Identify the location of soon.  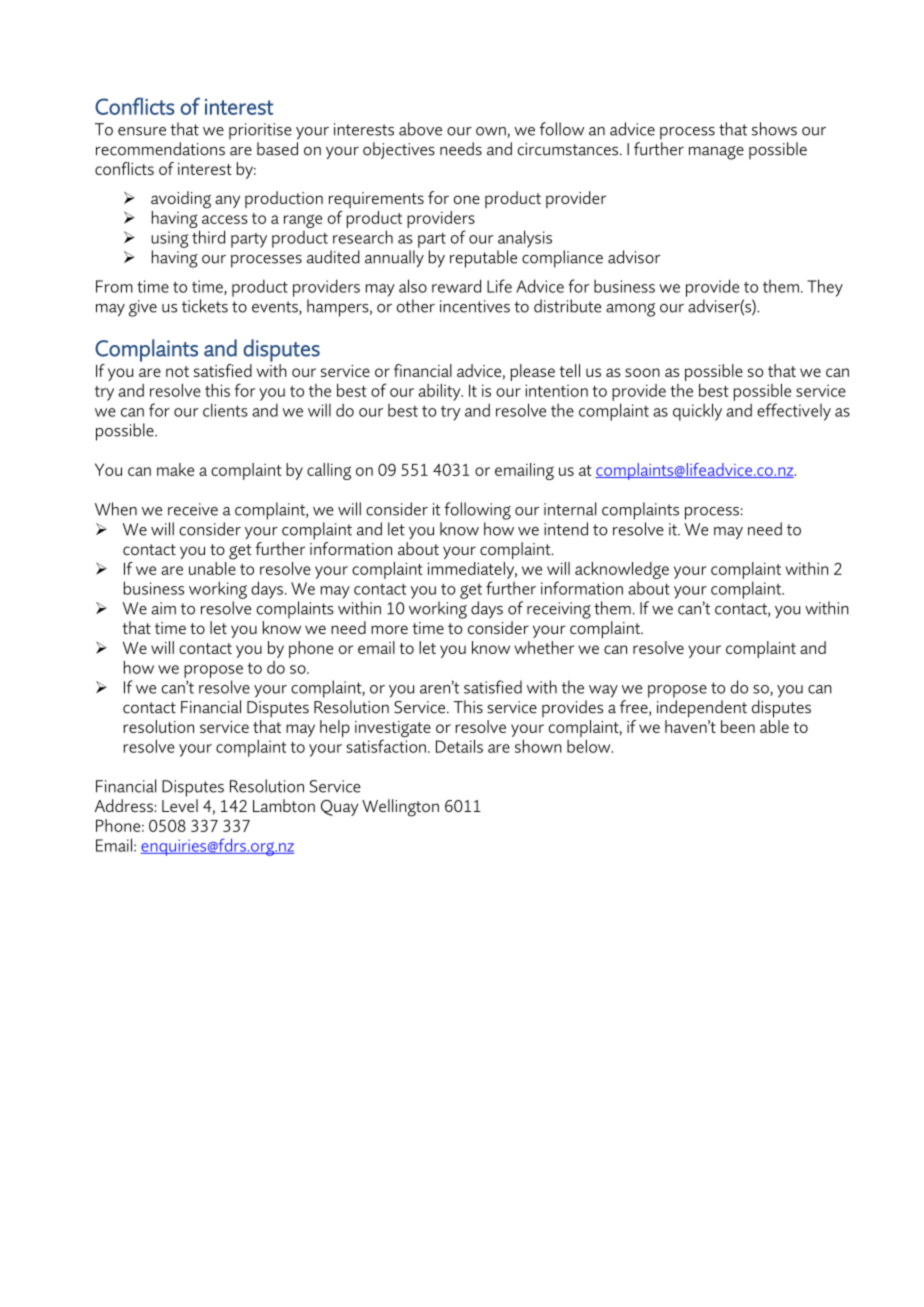
(642, 372).
